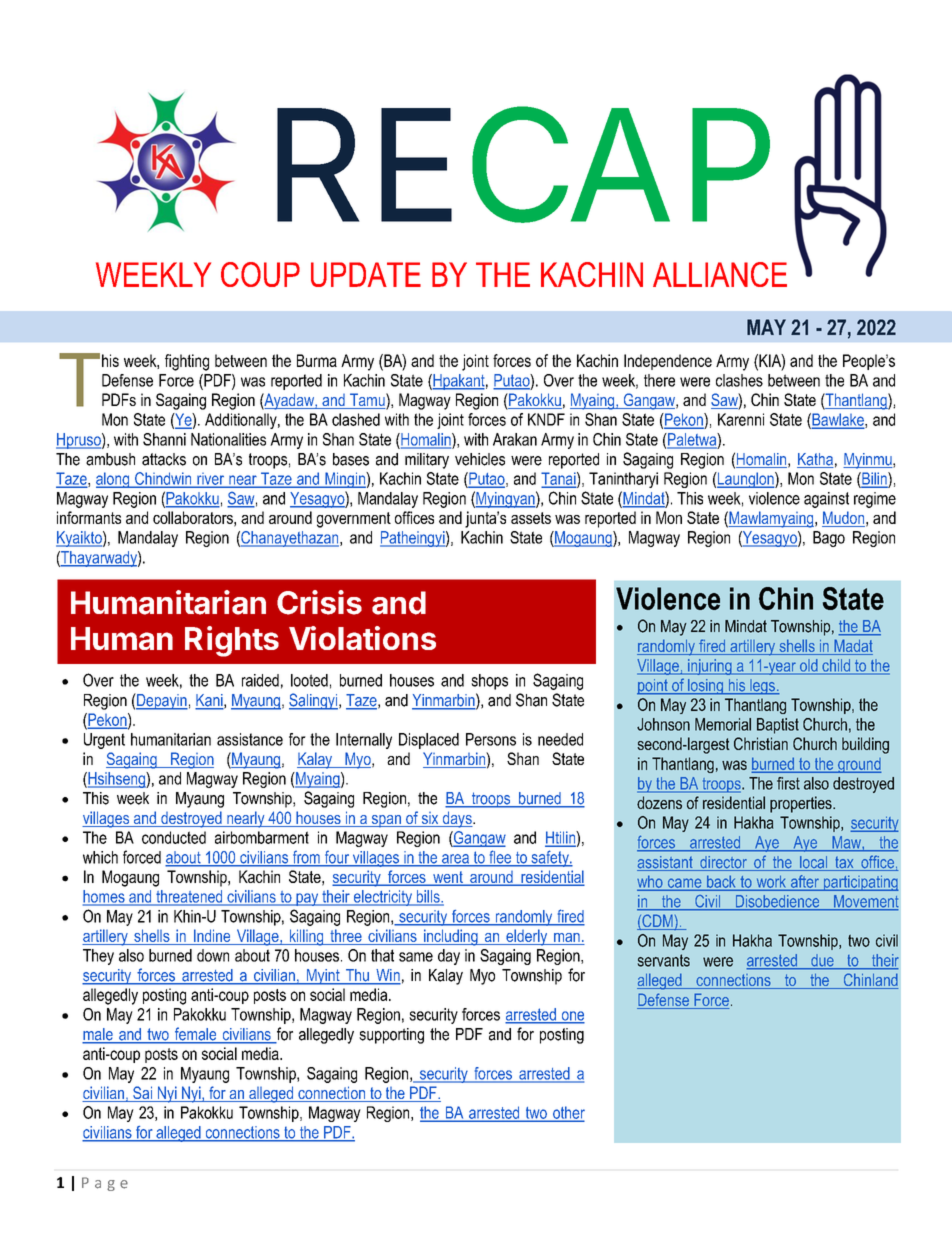 This screenshot has height=1233, width=952. What do you see at coordinates (720, 274) in the screenshot?
I see `ALLIANCE` at bounding box center [720, 274].
